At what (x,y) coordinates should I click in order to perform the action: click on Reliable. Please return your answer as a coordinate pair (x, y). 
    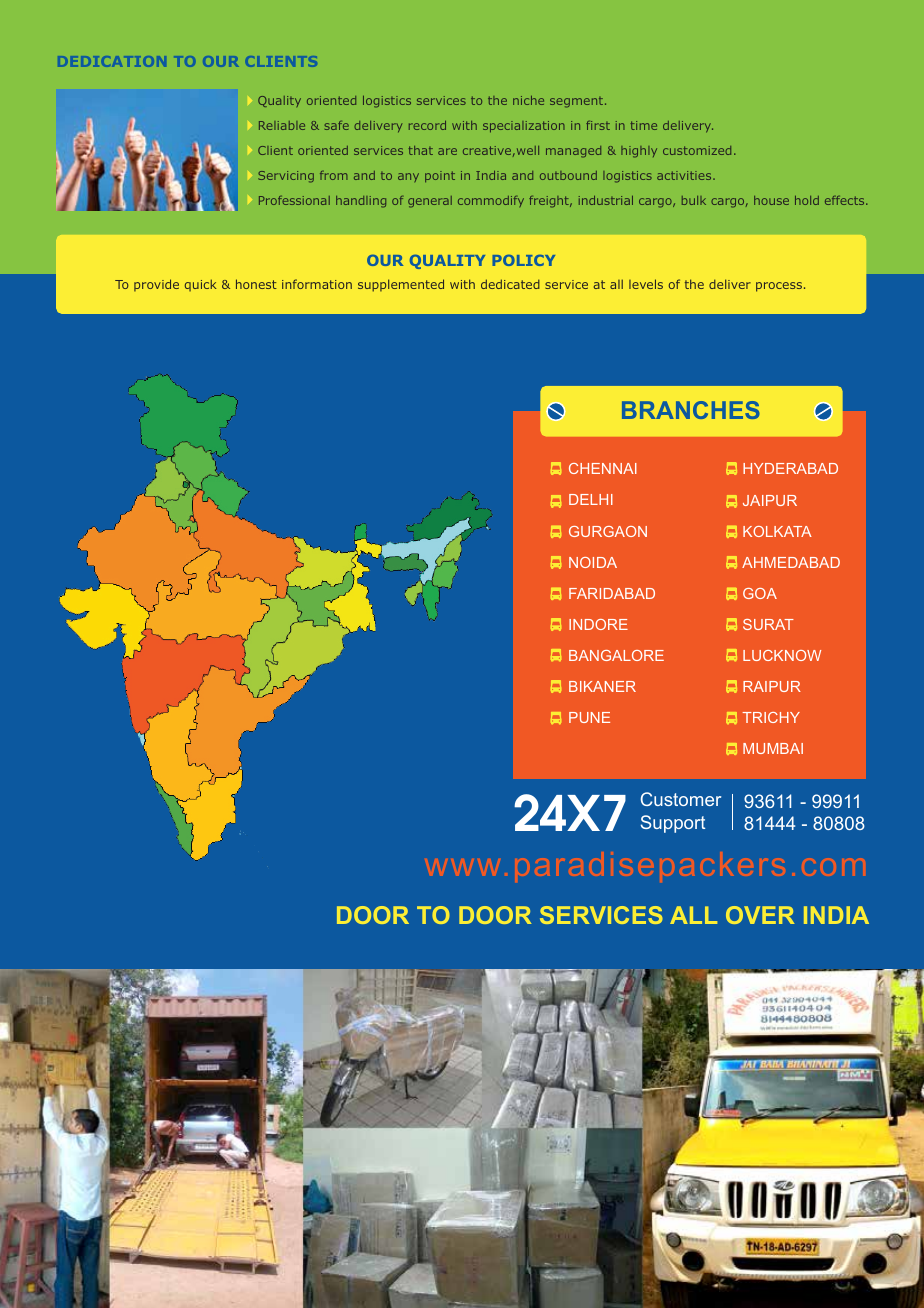
    Looking at the image, I should click on (282, 125).
